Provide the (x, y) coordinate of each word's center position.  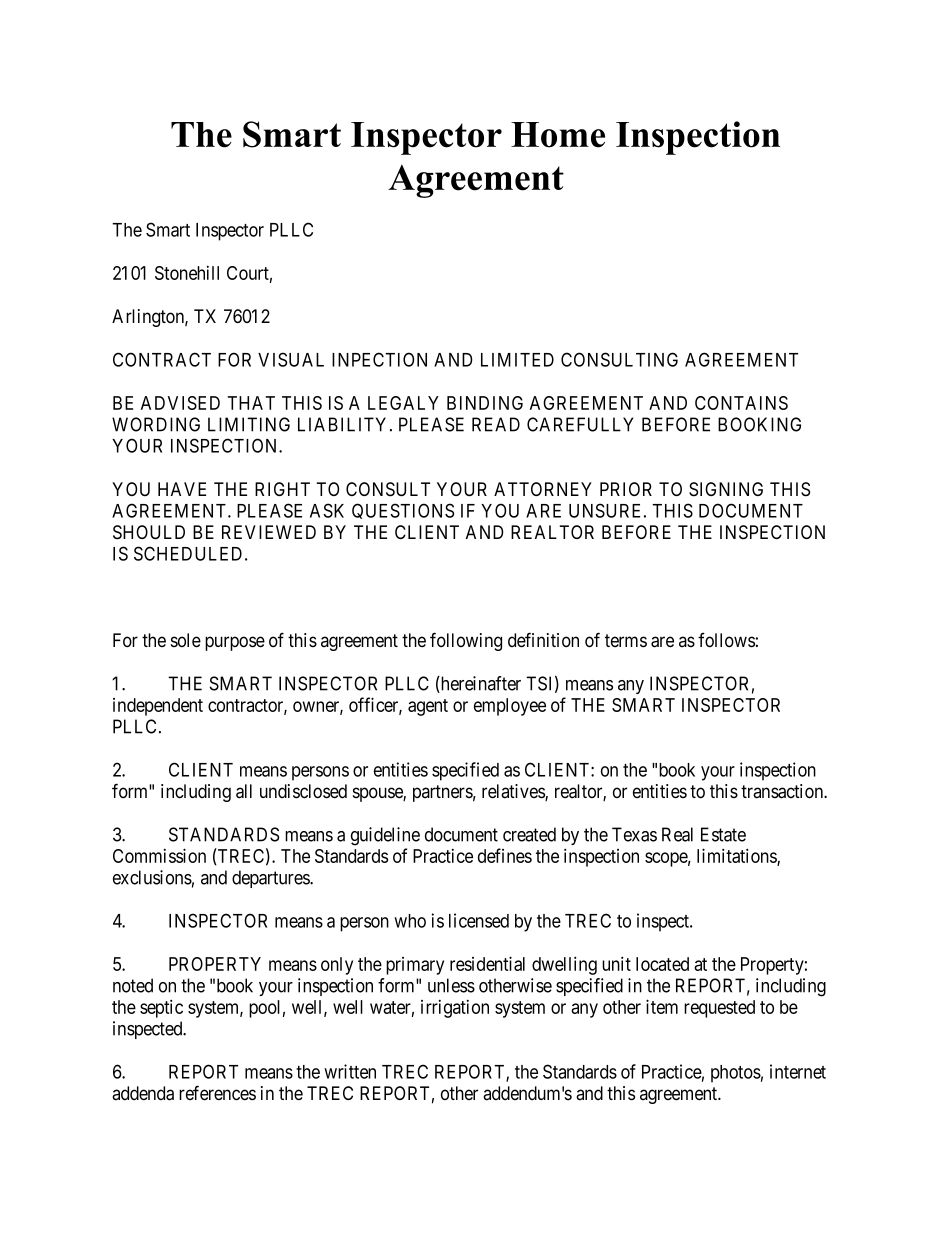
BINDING (485, 403)
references (217, 1093)
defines (505, 855)
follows (726, 640)
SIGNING (726, 489)
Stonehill (187, 273)
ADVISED (180, 403)
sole (186, 640)
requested (719, 1009)
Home (558, 135)
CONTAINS (741, 403)
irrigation (455, 1009)
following (466, 641)
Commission (159, 855)
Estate (723, 834)
